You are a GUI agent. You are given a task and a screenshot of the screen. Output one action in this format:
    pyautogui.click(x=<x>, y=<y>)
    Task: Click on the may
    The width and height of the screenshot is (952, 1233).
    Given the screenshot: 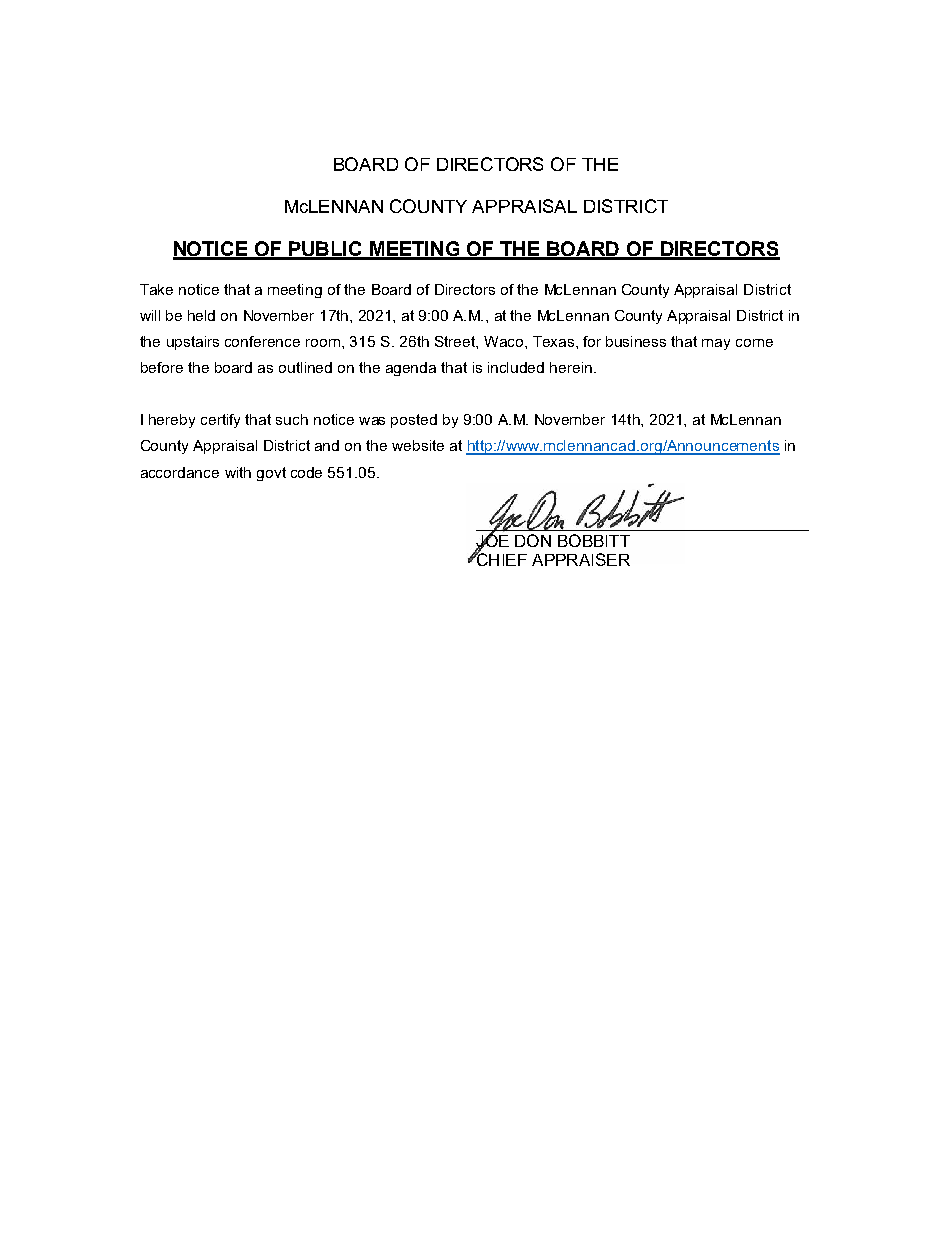 What is the action you would take?
    pyautogui.click(x=716, y=344)
